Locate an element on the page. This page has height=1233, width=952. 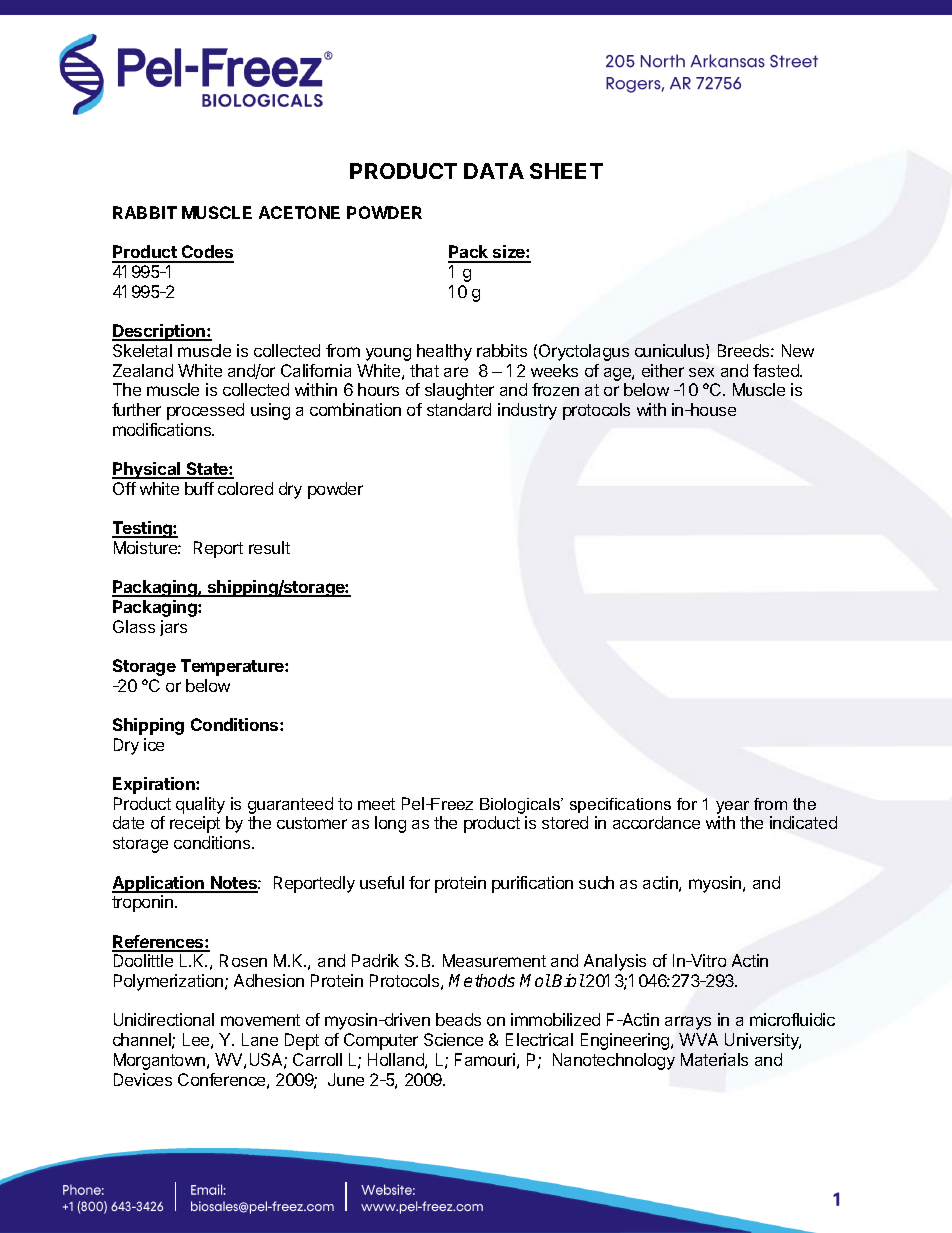
standard is located at coordinates (459, 409).
